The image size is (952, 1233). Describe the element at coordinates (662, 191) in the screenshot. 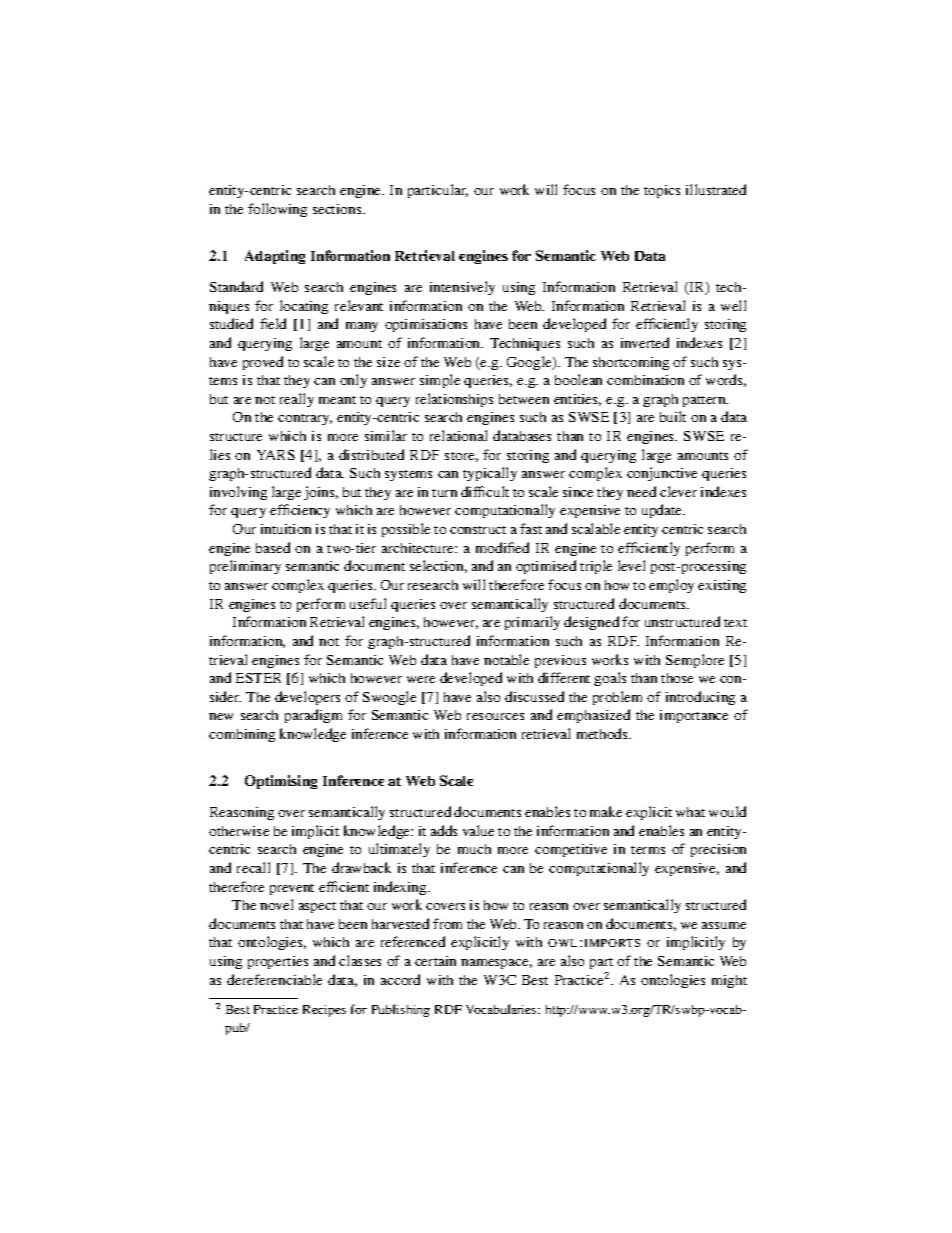

I see `topics` at that location.
